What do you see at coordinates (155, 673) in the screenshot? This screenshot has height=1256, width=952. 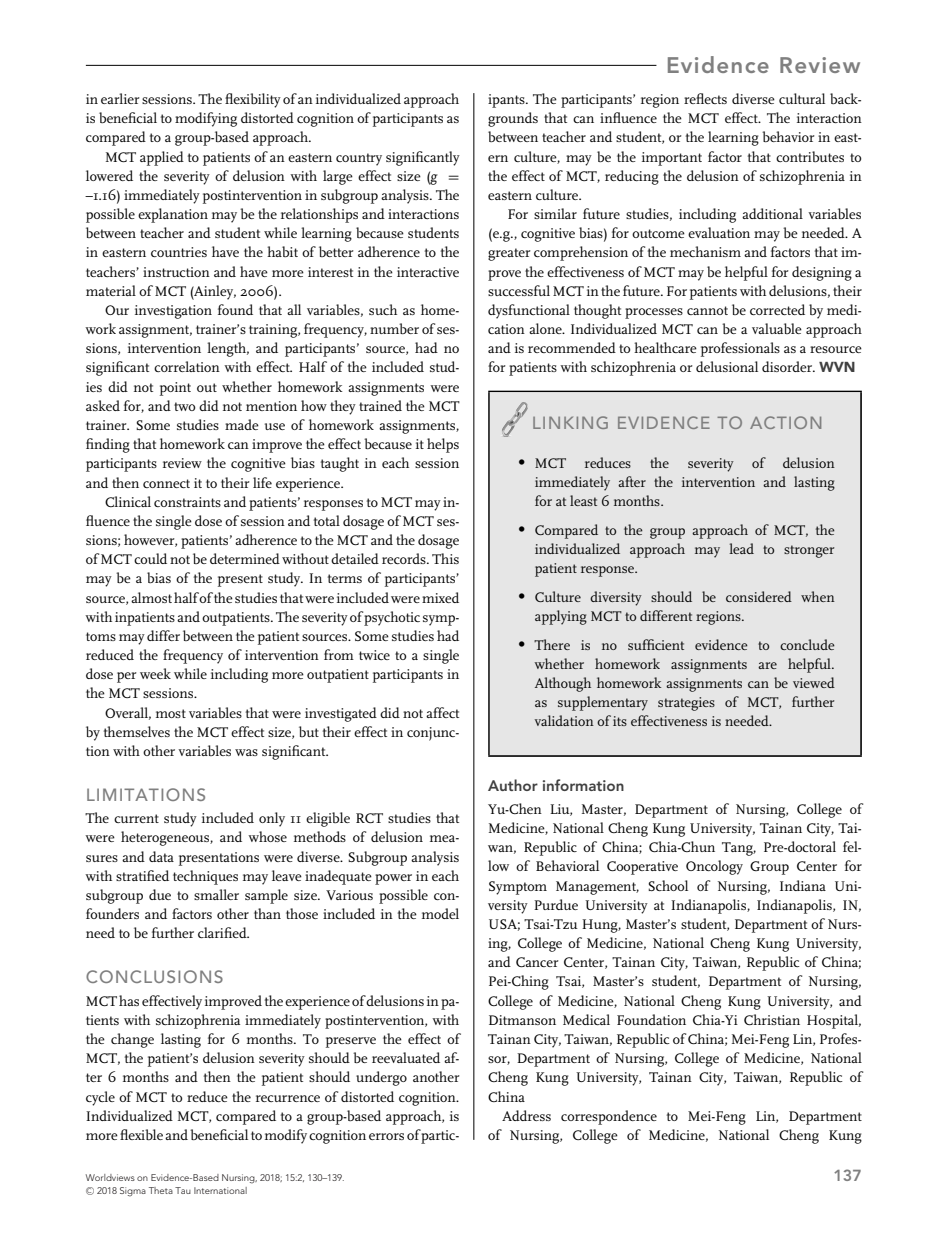 I see `week` at bounding box center [155, 673].
